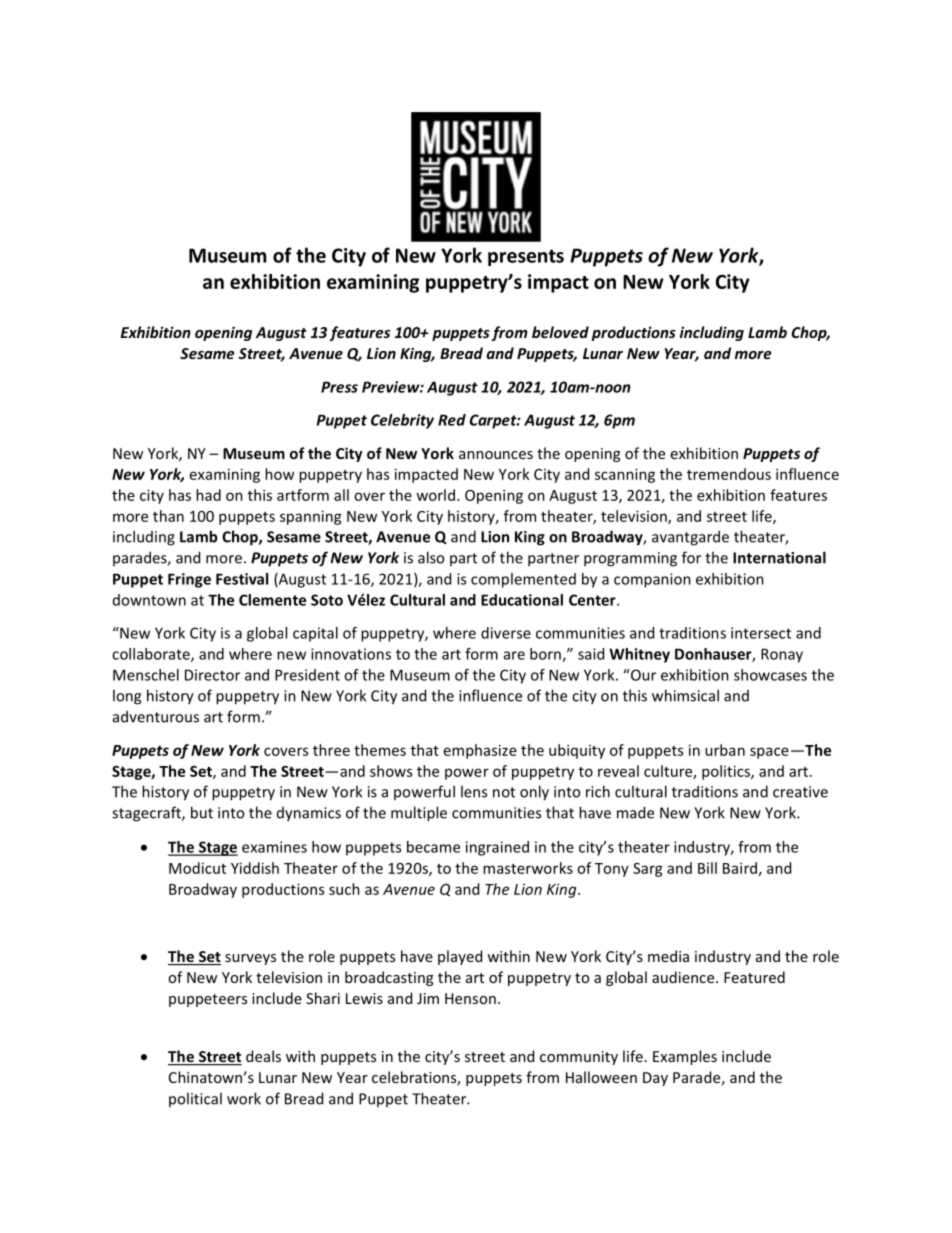 This screenshot has height=1233, width=952. I want to click on became, so click(433, 847).
